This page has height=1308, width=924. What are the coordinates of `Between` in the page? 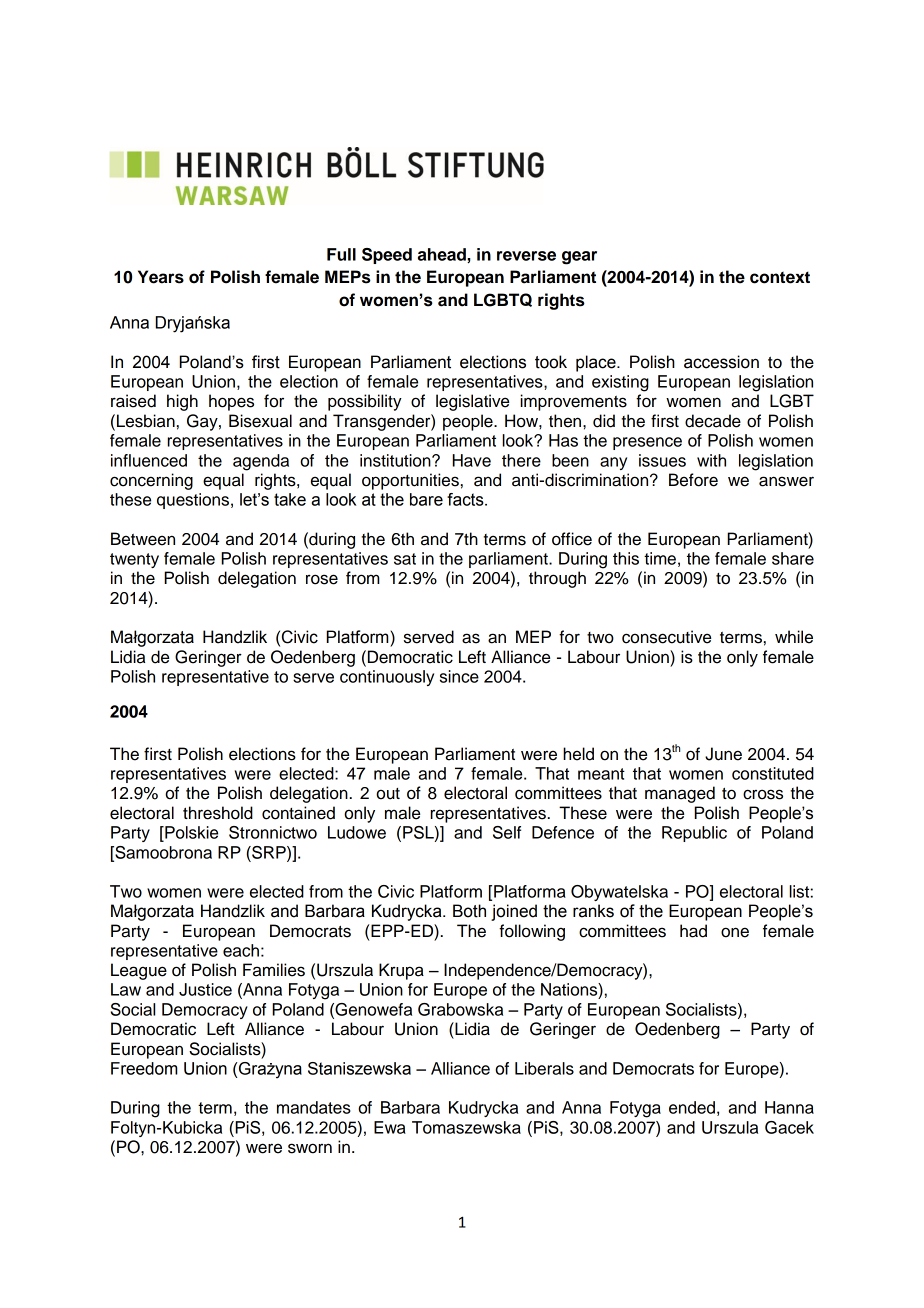 It's located at (143, 539).
